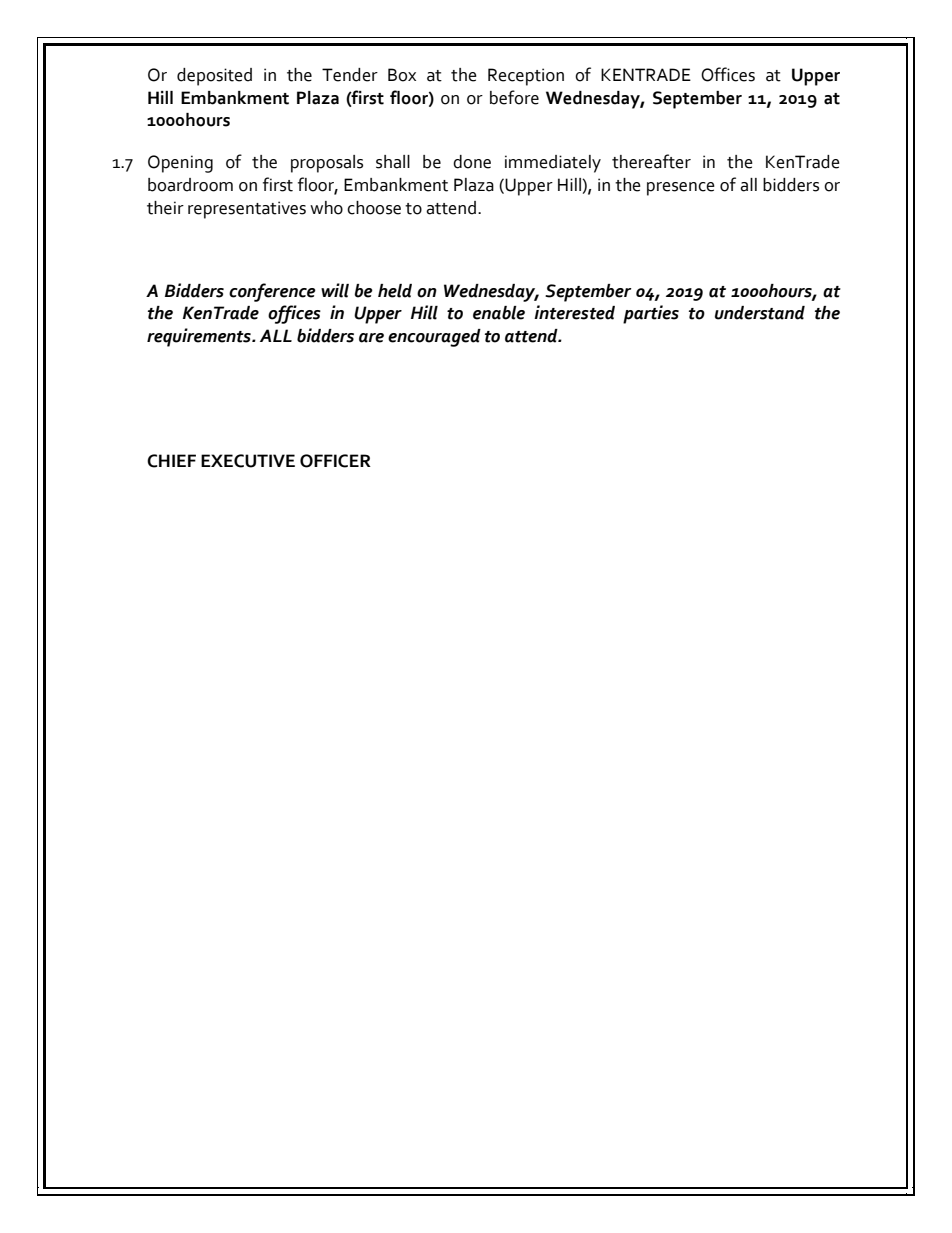 The width and height of the image is (952, 1233). What do you see at coordinates (760, 313) in the image?
I see `understand` at bounding box center [760, 313].
